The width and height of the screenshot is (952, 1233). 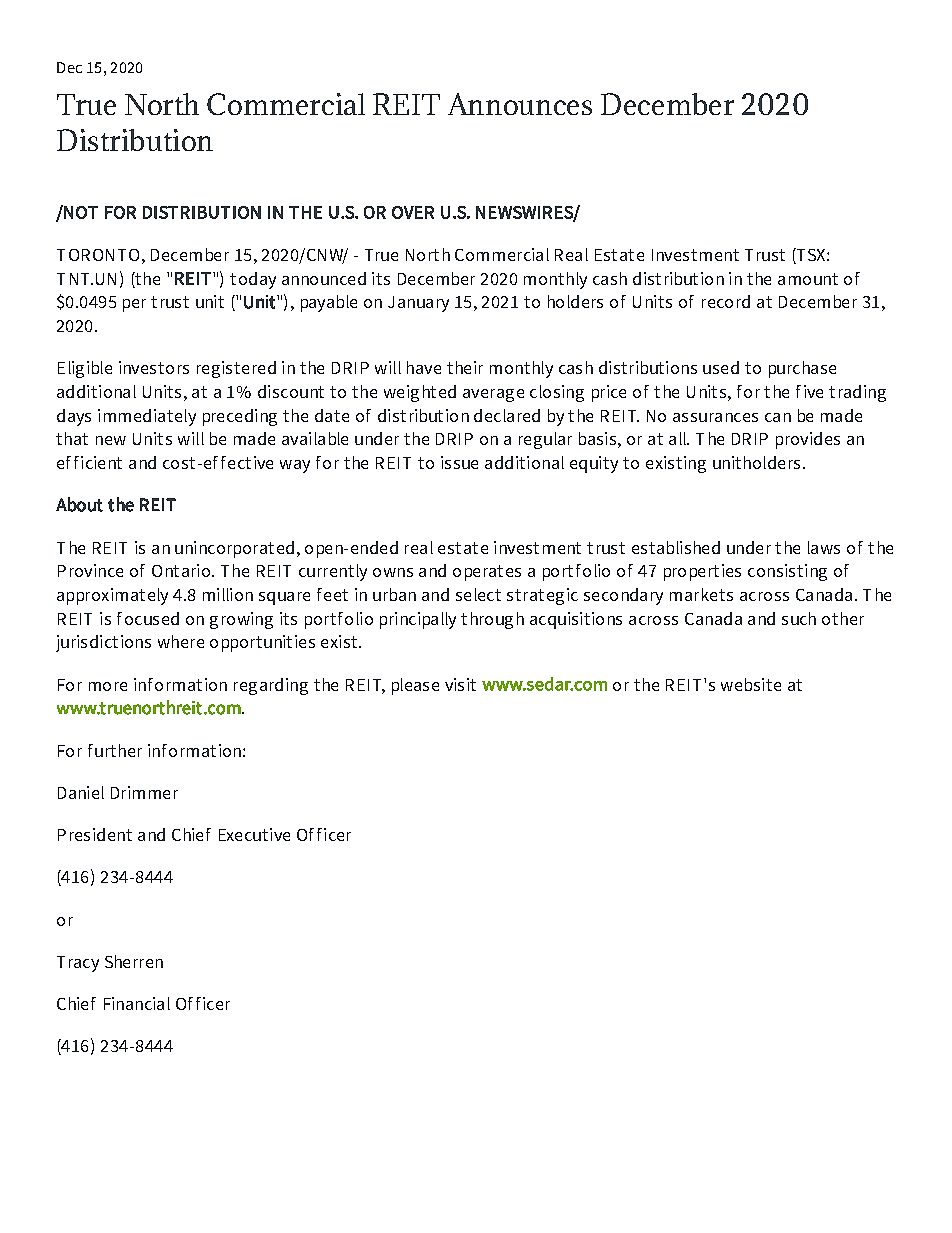 I want to click on operates, so click(x=487, y=573).
